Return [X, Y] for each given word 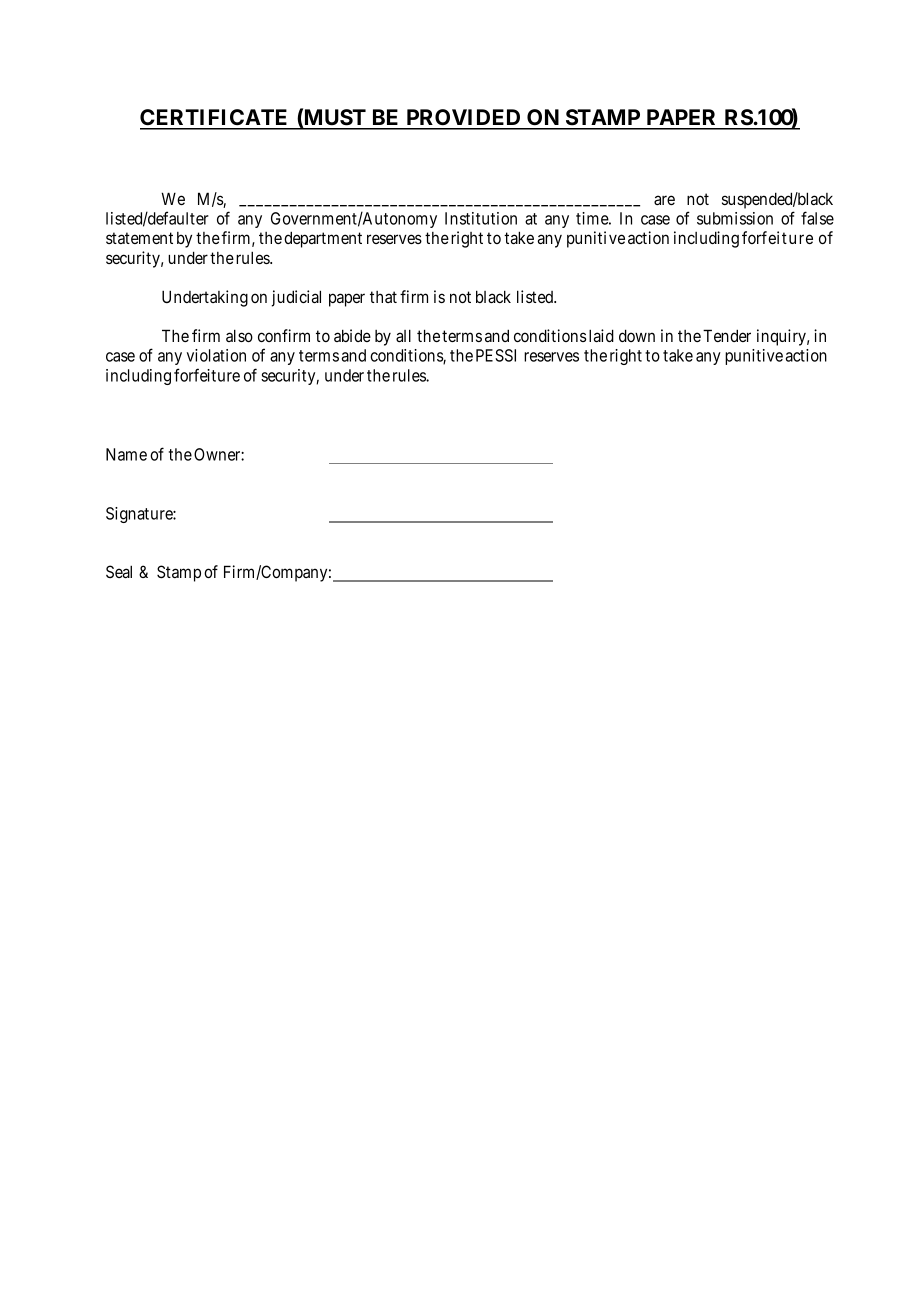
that [383, 297]
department [323, 239]
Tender [727, 335]
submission [735, 218]
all [403, 335]
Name [126, 454]
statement [139, 238]
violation [216, 355]
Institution [481, 218]
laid [600, 335]
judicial [296, 298]
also [239, 335]
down [637, 335]
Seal [119, 571]
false [817, 218]
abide [352, 335]
